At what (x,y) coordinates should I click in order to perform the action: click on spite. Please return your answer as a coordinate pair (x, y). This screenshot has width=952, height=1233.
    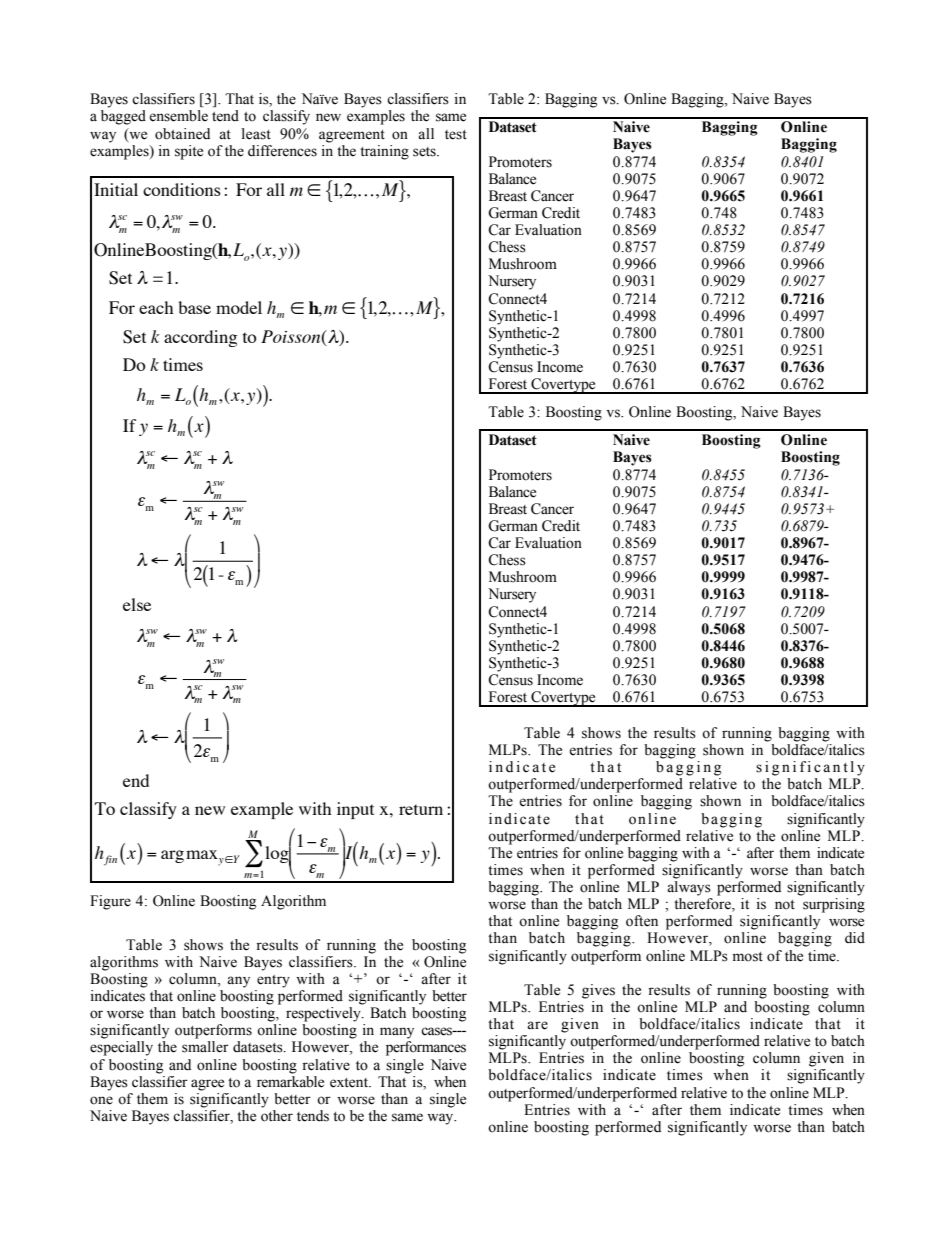
    Looking at the image, I should click on (189, 152).
